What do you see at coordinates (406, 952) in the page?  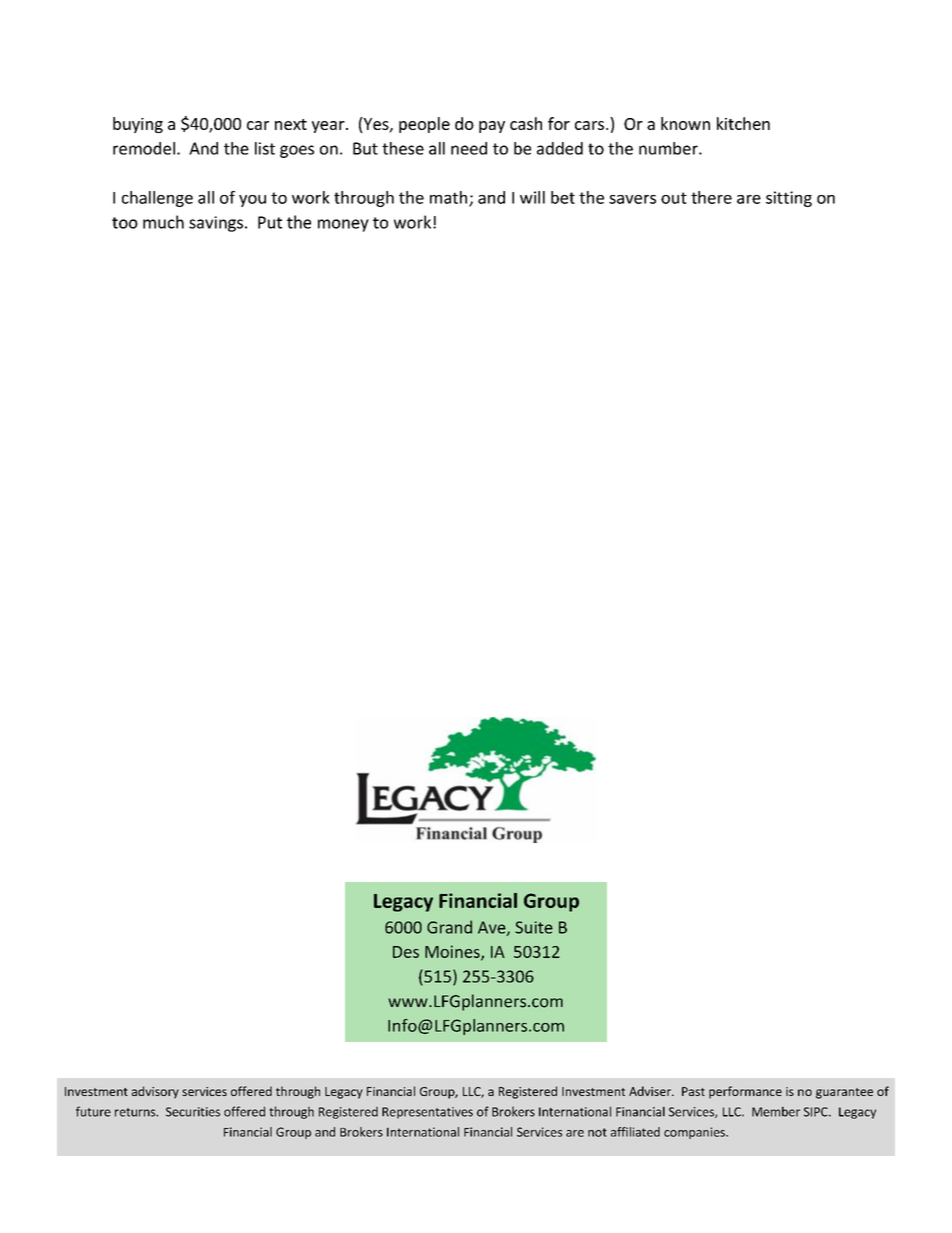 I see `Des` at bounding box center [406, 952].
